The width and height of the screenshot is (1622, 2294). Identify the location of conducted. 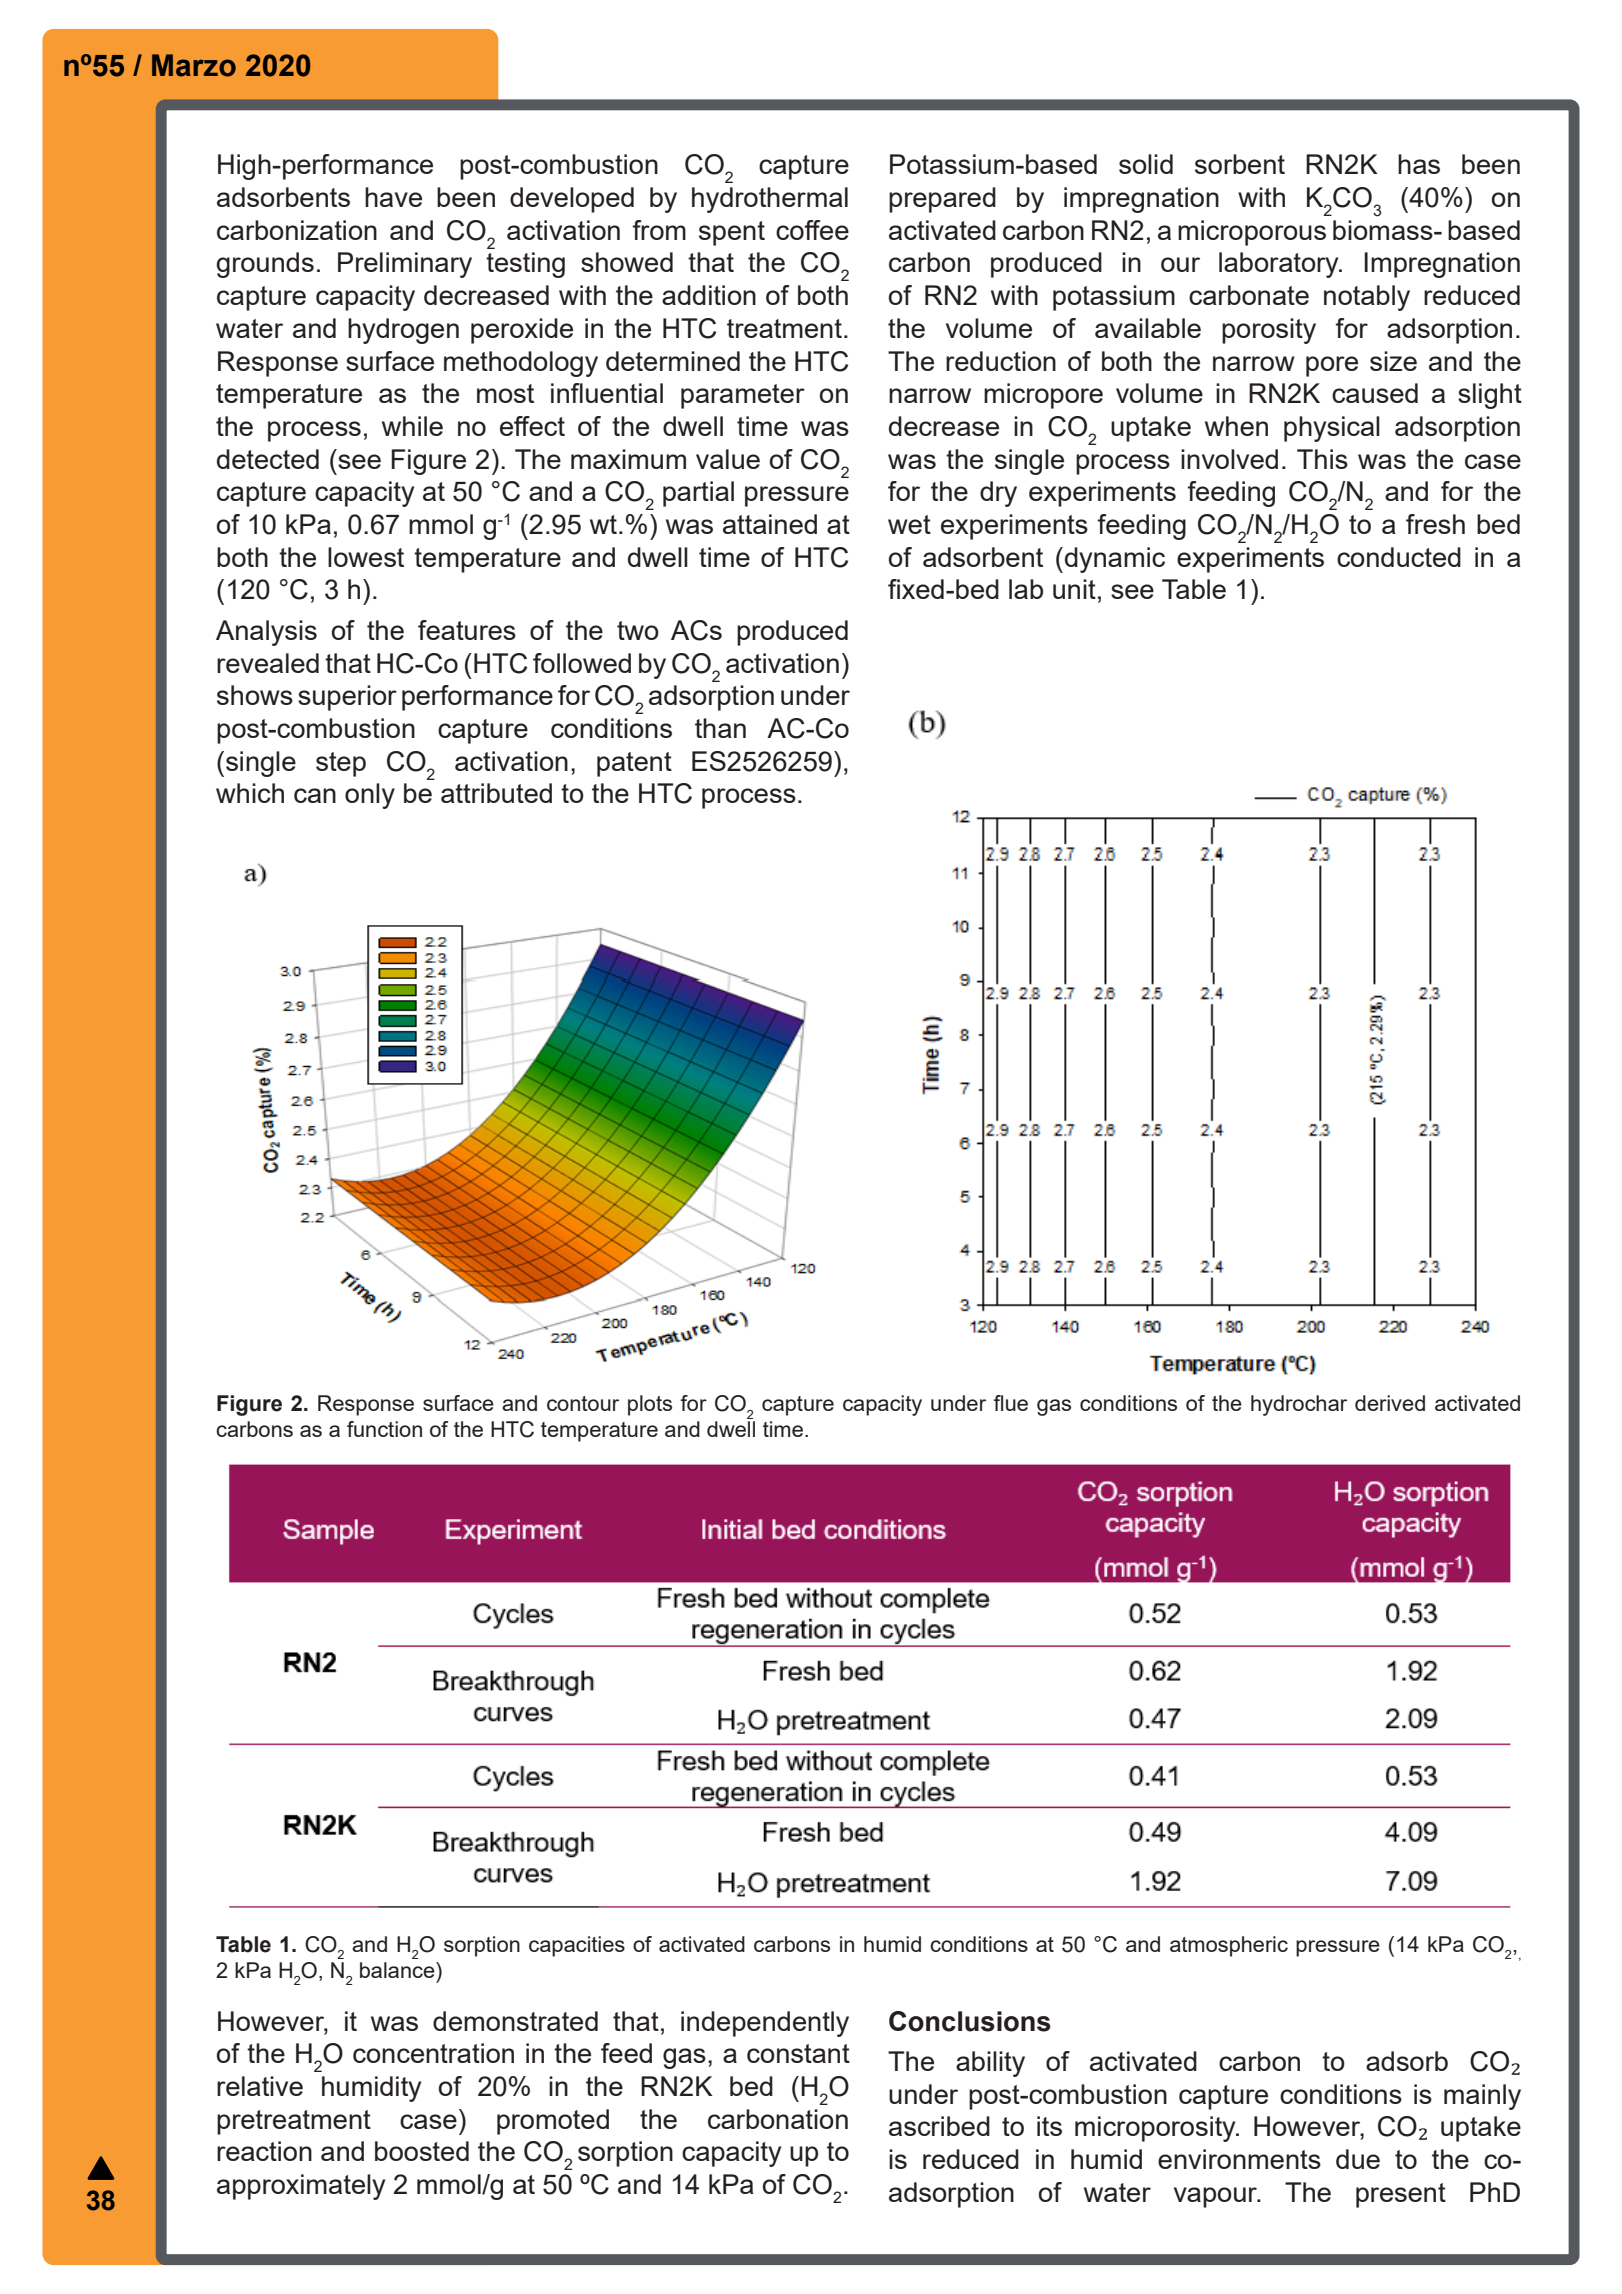
(1399, 557).
